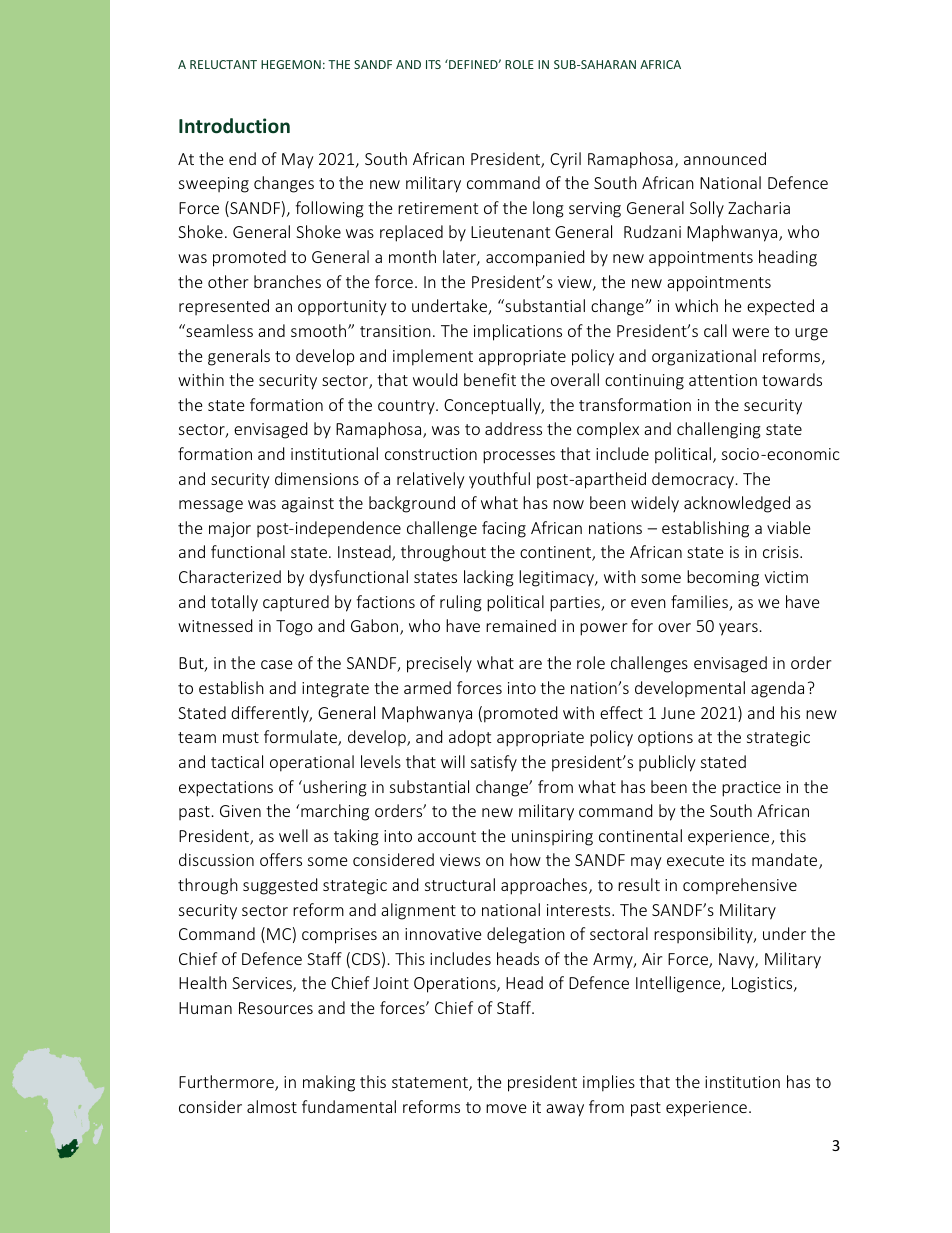  What do you see at coordinates (565, 160) in the document?
I see `Cyril` at bounding box center [565, 160].
